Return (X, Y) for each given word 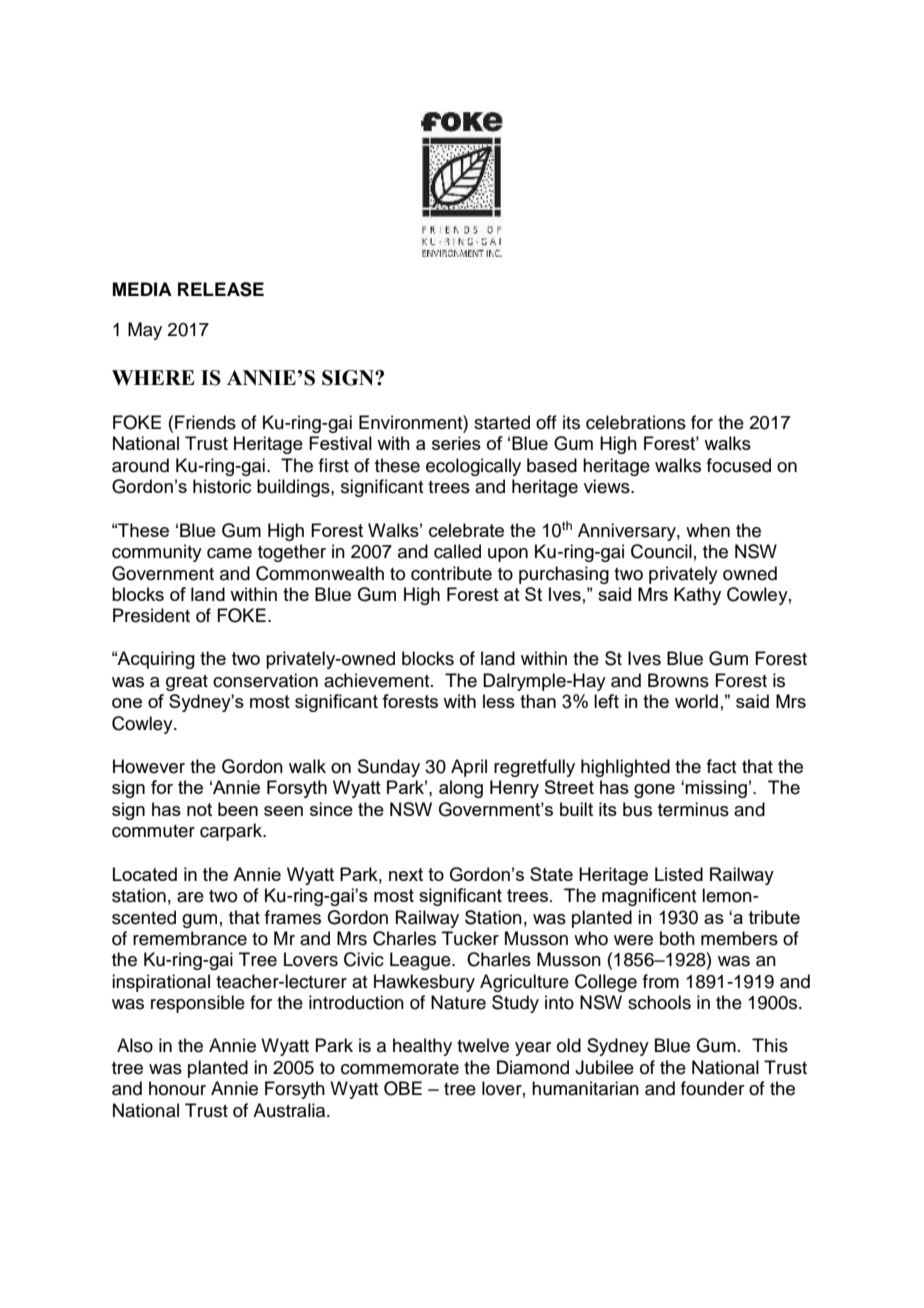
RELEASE (221, 289)
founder (712, 1088)
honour (177, 1088)
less (499, 701)
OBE (403, 1088)
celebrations (636, 422)
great (187, 683)
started (502, 422)
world (696, 701)
